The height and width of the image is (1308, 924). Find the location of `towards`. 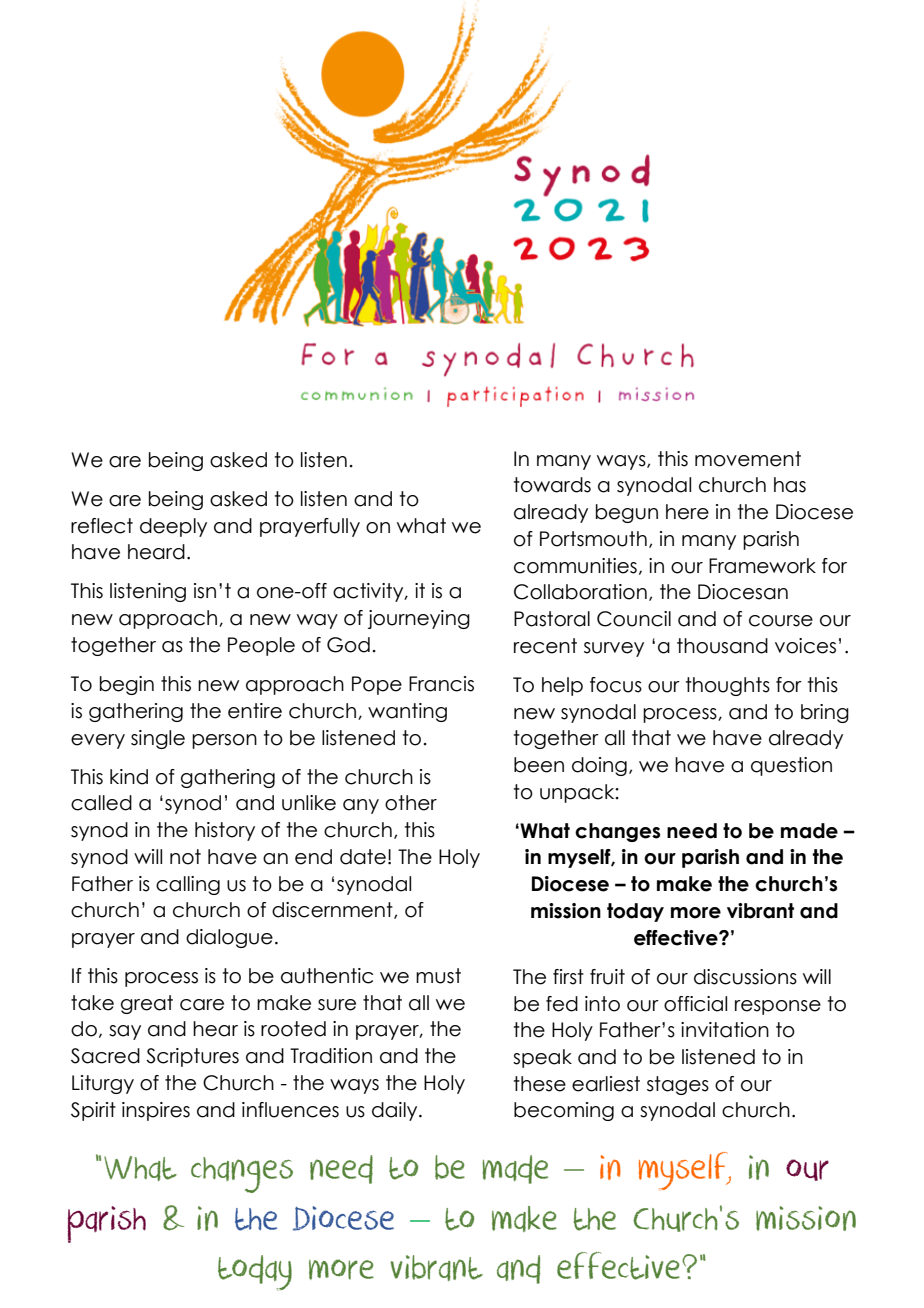

towards is located at coordinates (552, 485).
